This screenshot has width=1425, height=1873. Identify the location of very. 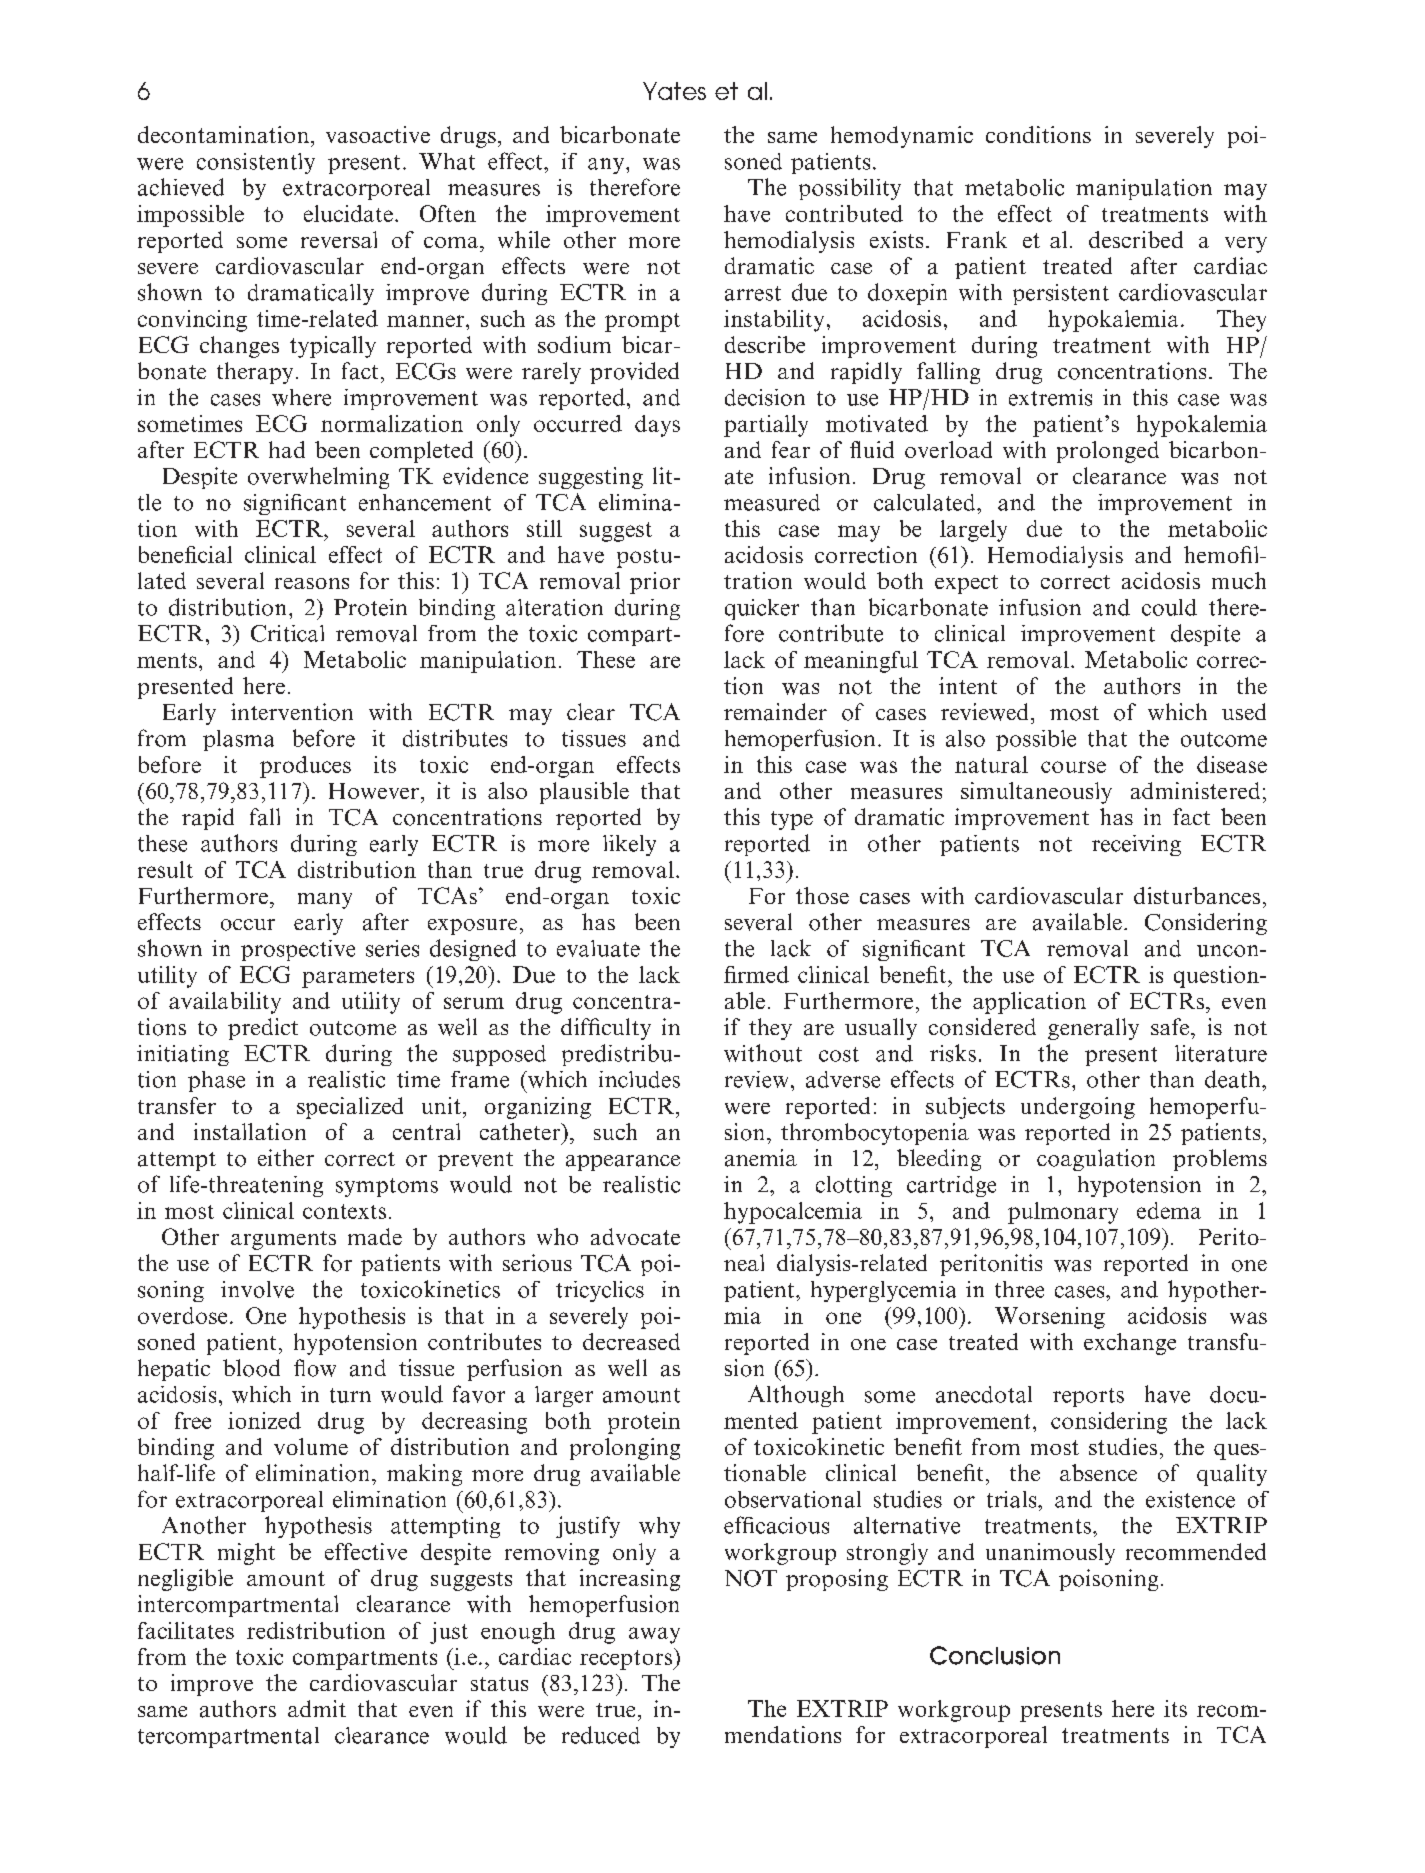
(1246, 245).
